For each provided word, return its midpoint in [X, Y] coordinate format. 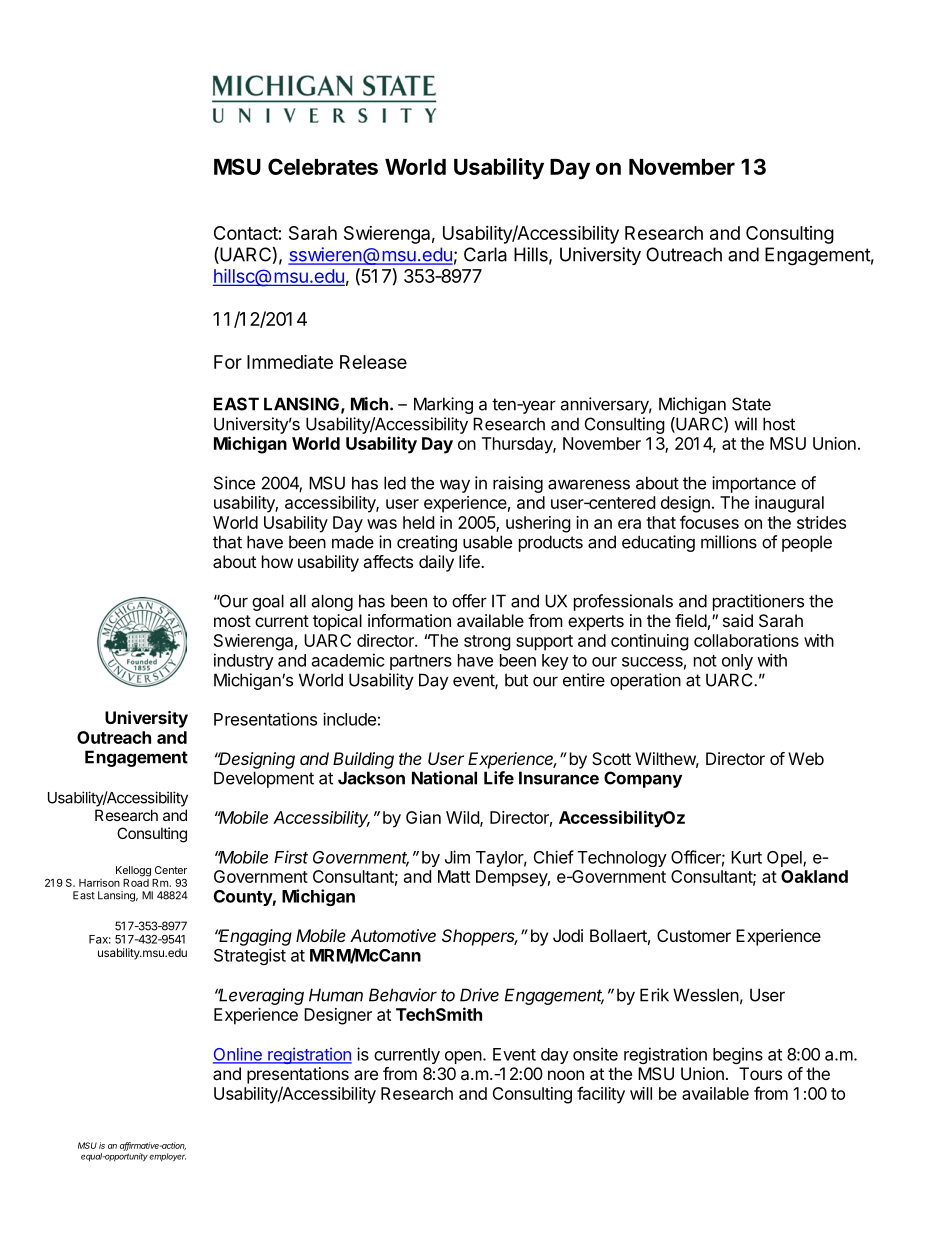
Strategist [250, 956]
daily [436, 563]
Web [806, 758]
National [444, 778]
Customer [694, 935]
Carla [485, 254]
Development [264, 779]
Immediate [290, 361]
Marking [443, 405]
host [779, 424]
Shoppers [480, 937]
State [751, 404]
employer [167, 1157]
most [232, 621]
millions [729, 542]
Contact [246, 233]
